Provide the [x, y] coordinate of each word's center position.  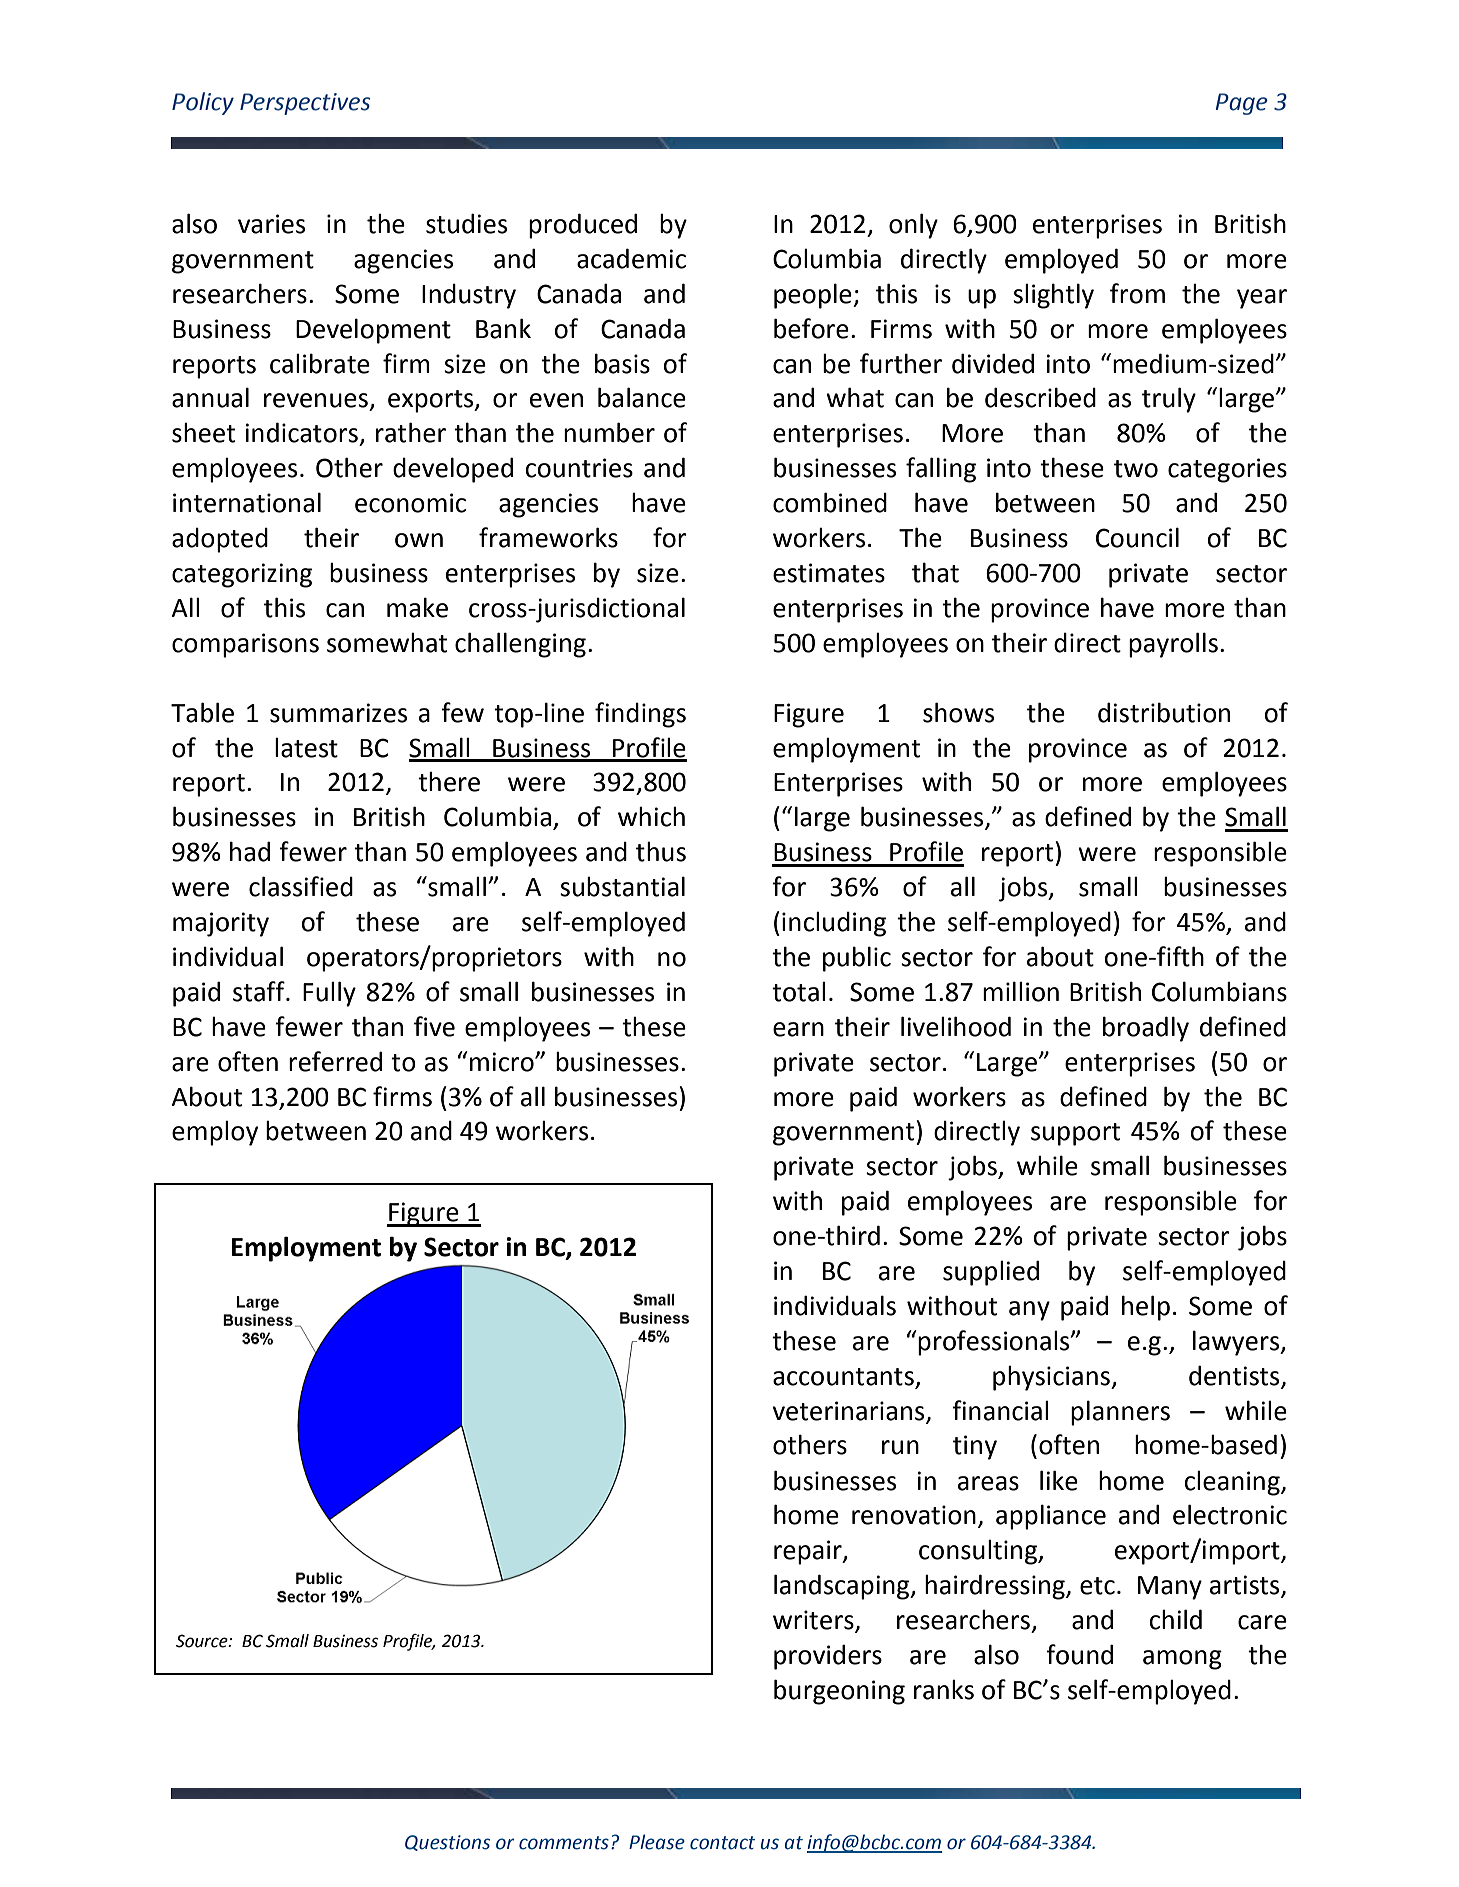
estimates [829, 573]
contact [722, 1843]
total [799, 992]
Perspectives [305, 104]
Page [1242, 104]
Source [203, 1641]
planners [1120, 1413]
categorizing [242, 575]
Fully [329, 994]
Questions [447, 1843]
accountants [843, 1377]
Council [1137, 537]
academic [631, 258]
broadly [1146, 1029]
